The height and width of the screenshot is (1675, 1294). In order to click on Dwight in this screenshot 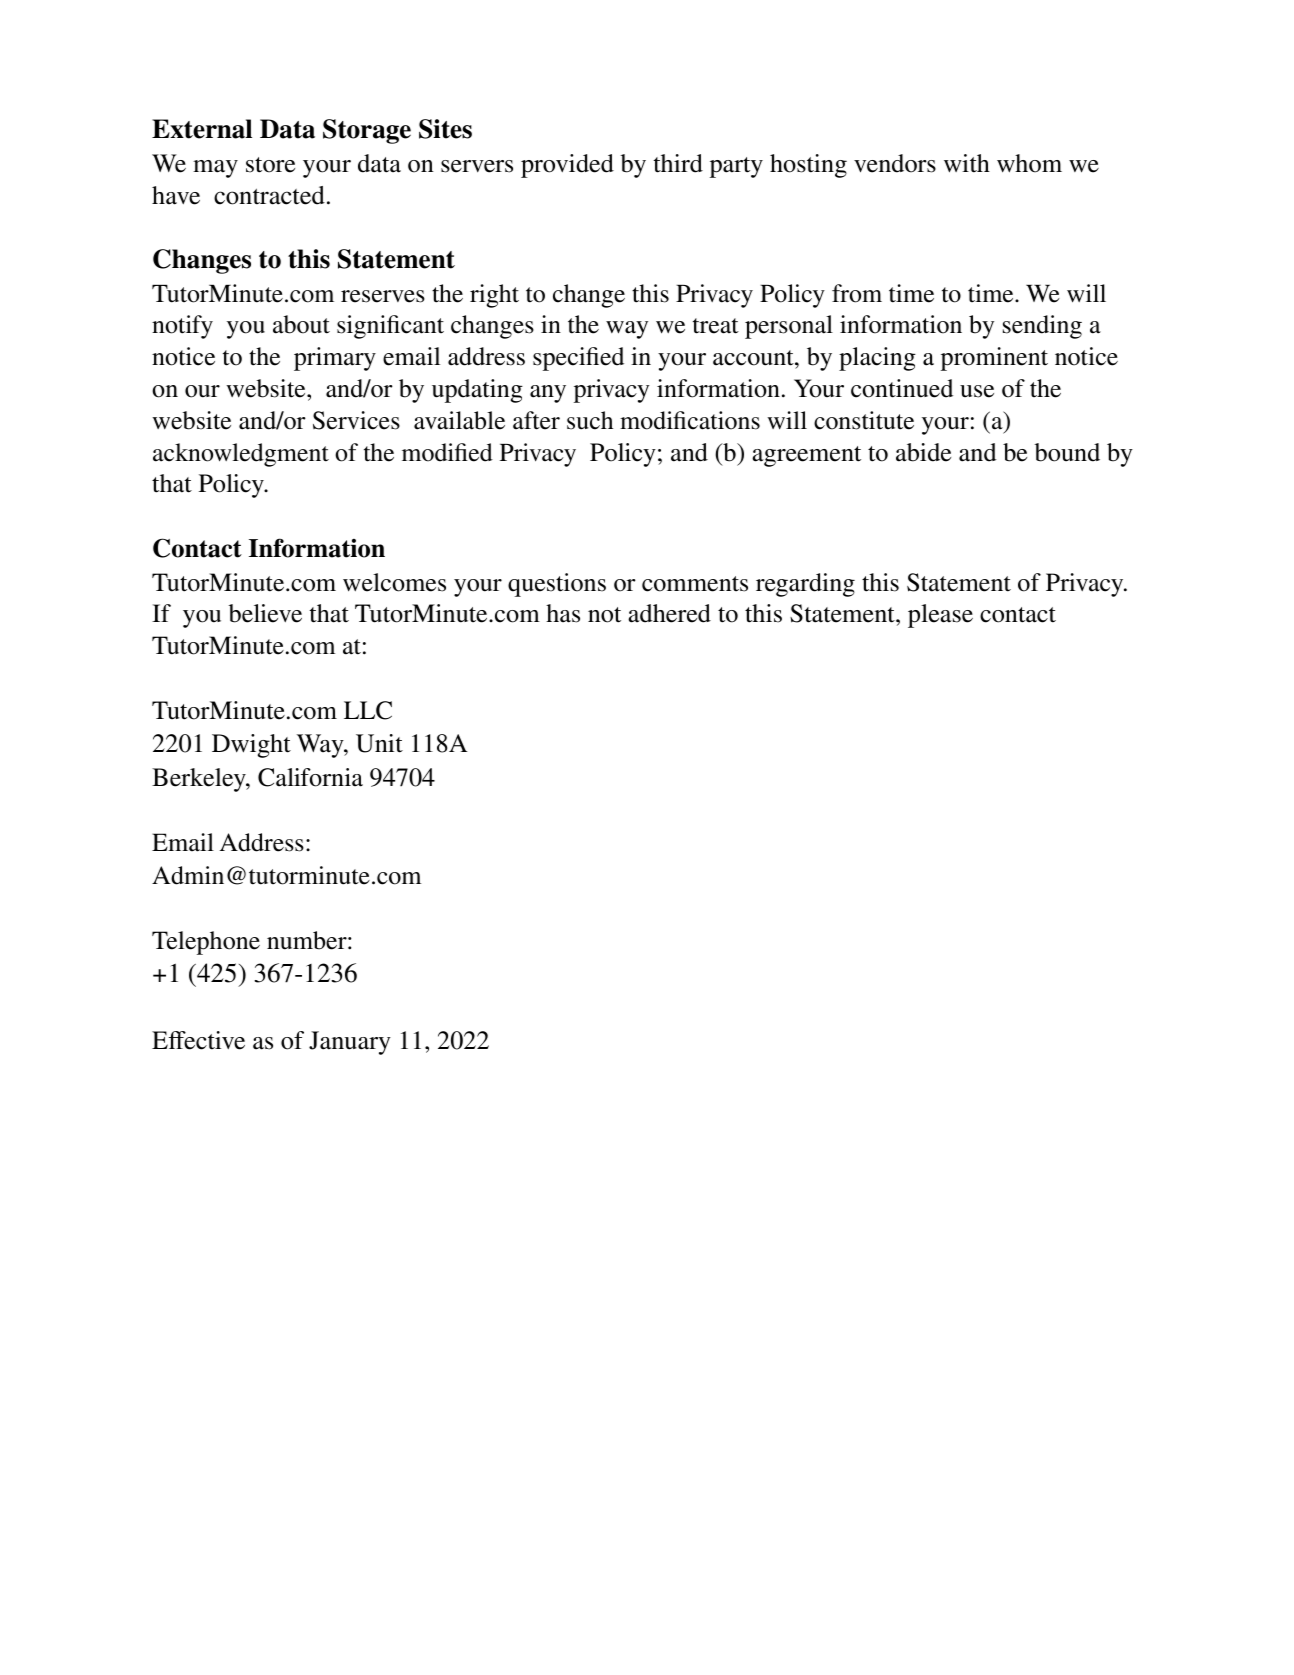, I will do `click(251, 746)`.
